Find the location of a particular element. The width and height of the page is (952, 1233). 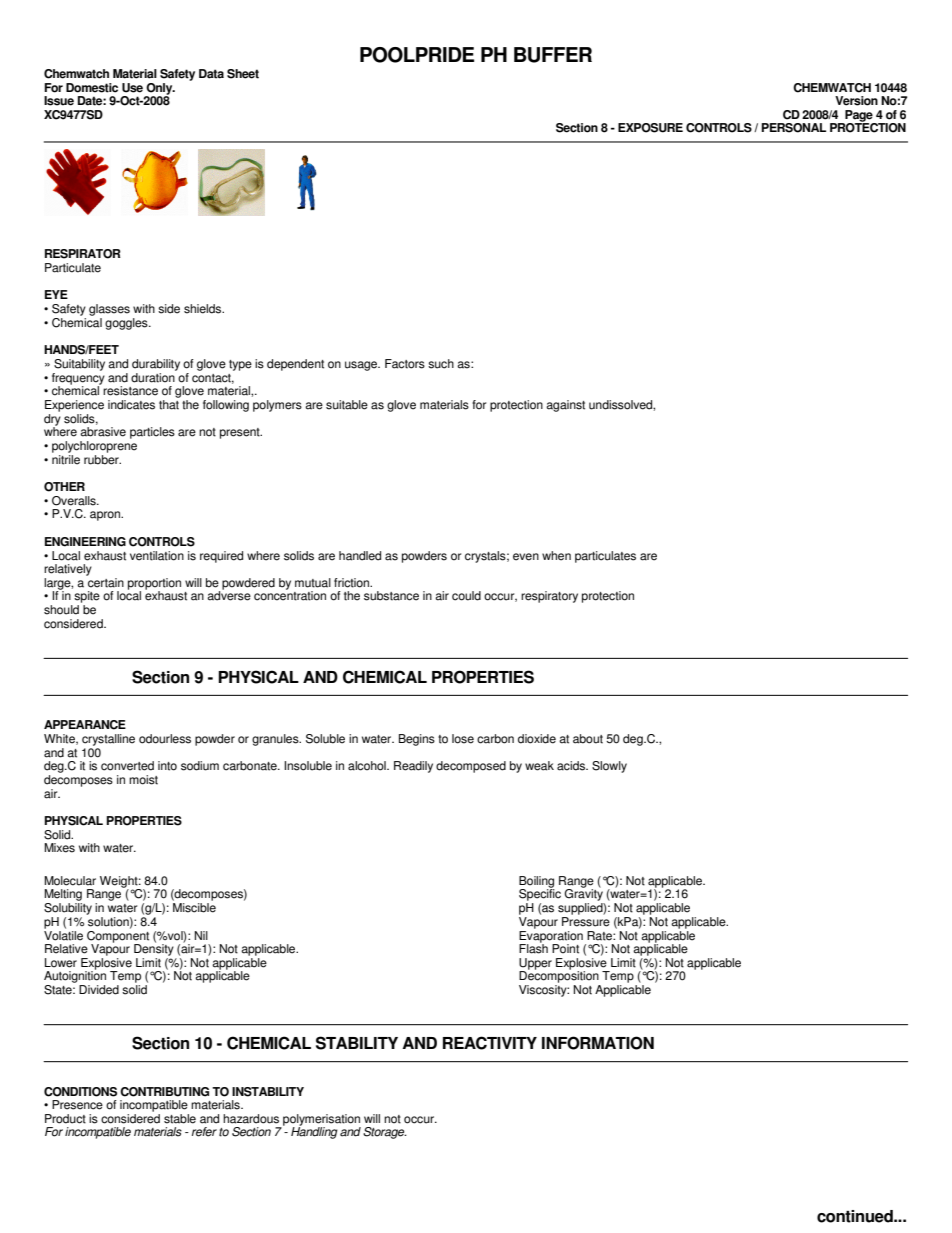

PERSONAL is located at coordinates (793, 128).
